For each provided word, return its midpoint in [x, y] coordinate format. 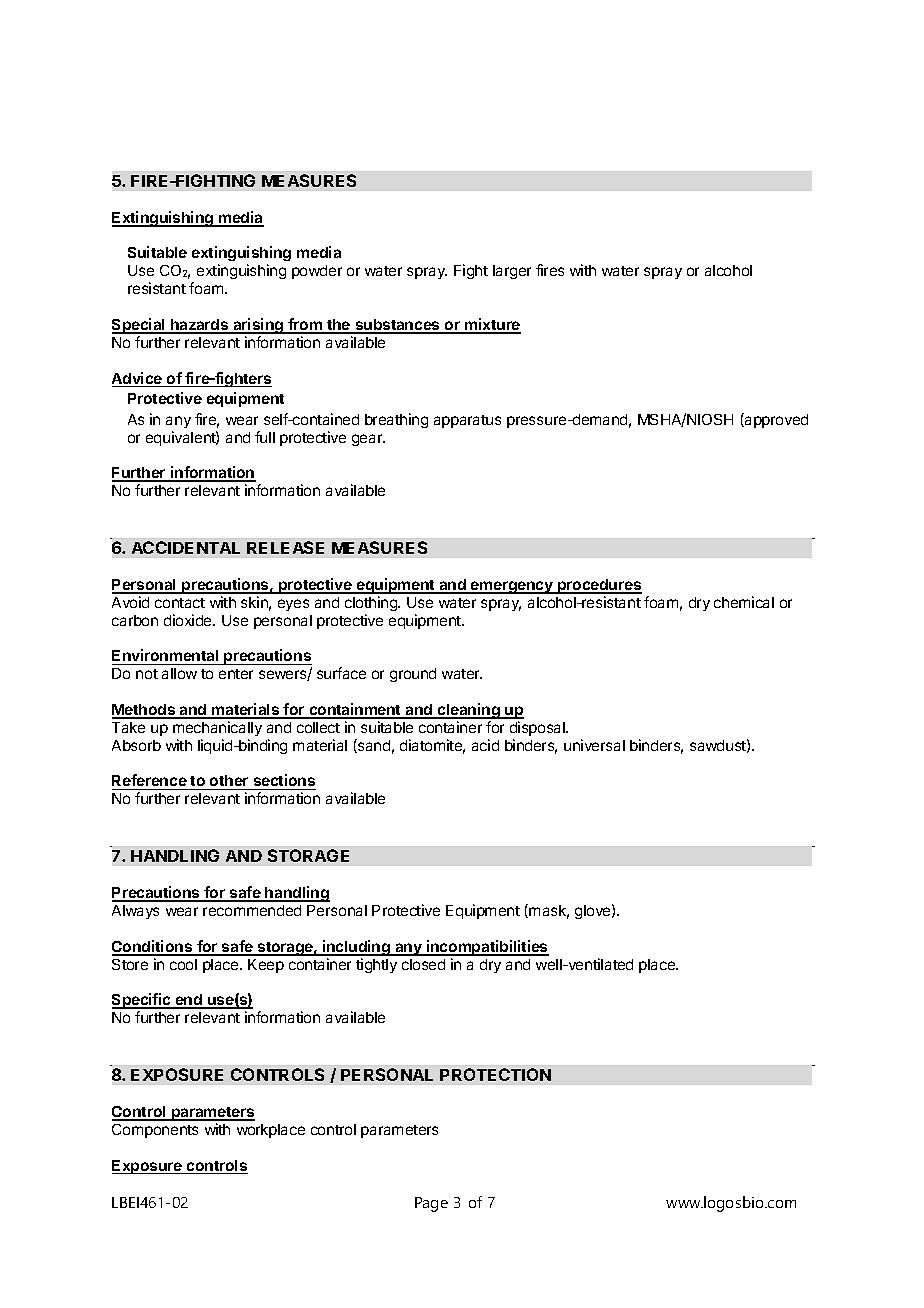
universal [594, 745]
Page [431, 1204]
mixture [492, 325]
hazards [200, 326]
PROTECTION [495, 1074]
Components [155, 1131]
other [229, 782]
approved [775, 420]
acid [485, 745]
